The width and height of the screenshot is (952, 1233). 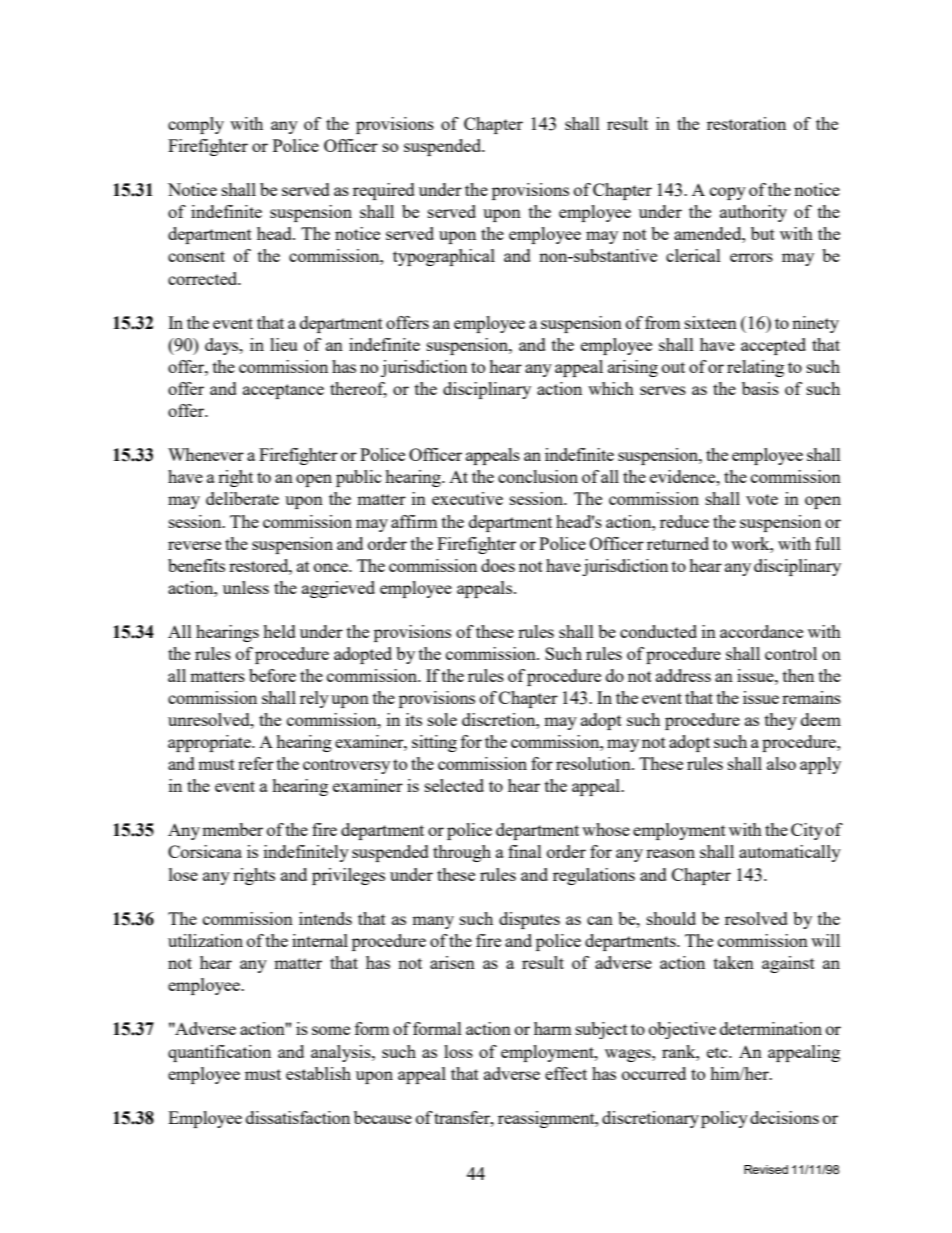 I want to click on effect, so click(x=566, y=1073).
